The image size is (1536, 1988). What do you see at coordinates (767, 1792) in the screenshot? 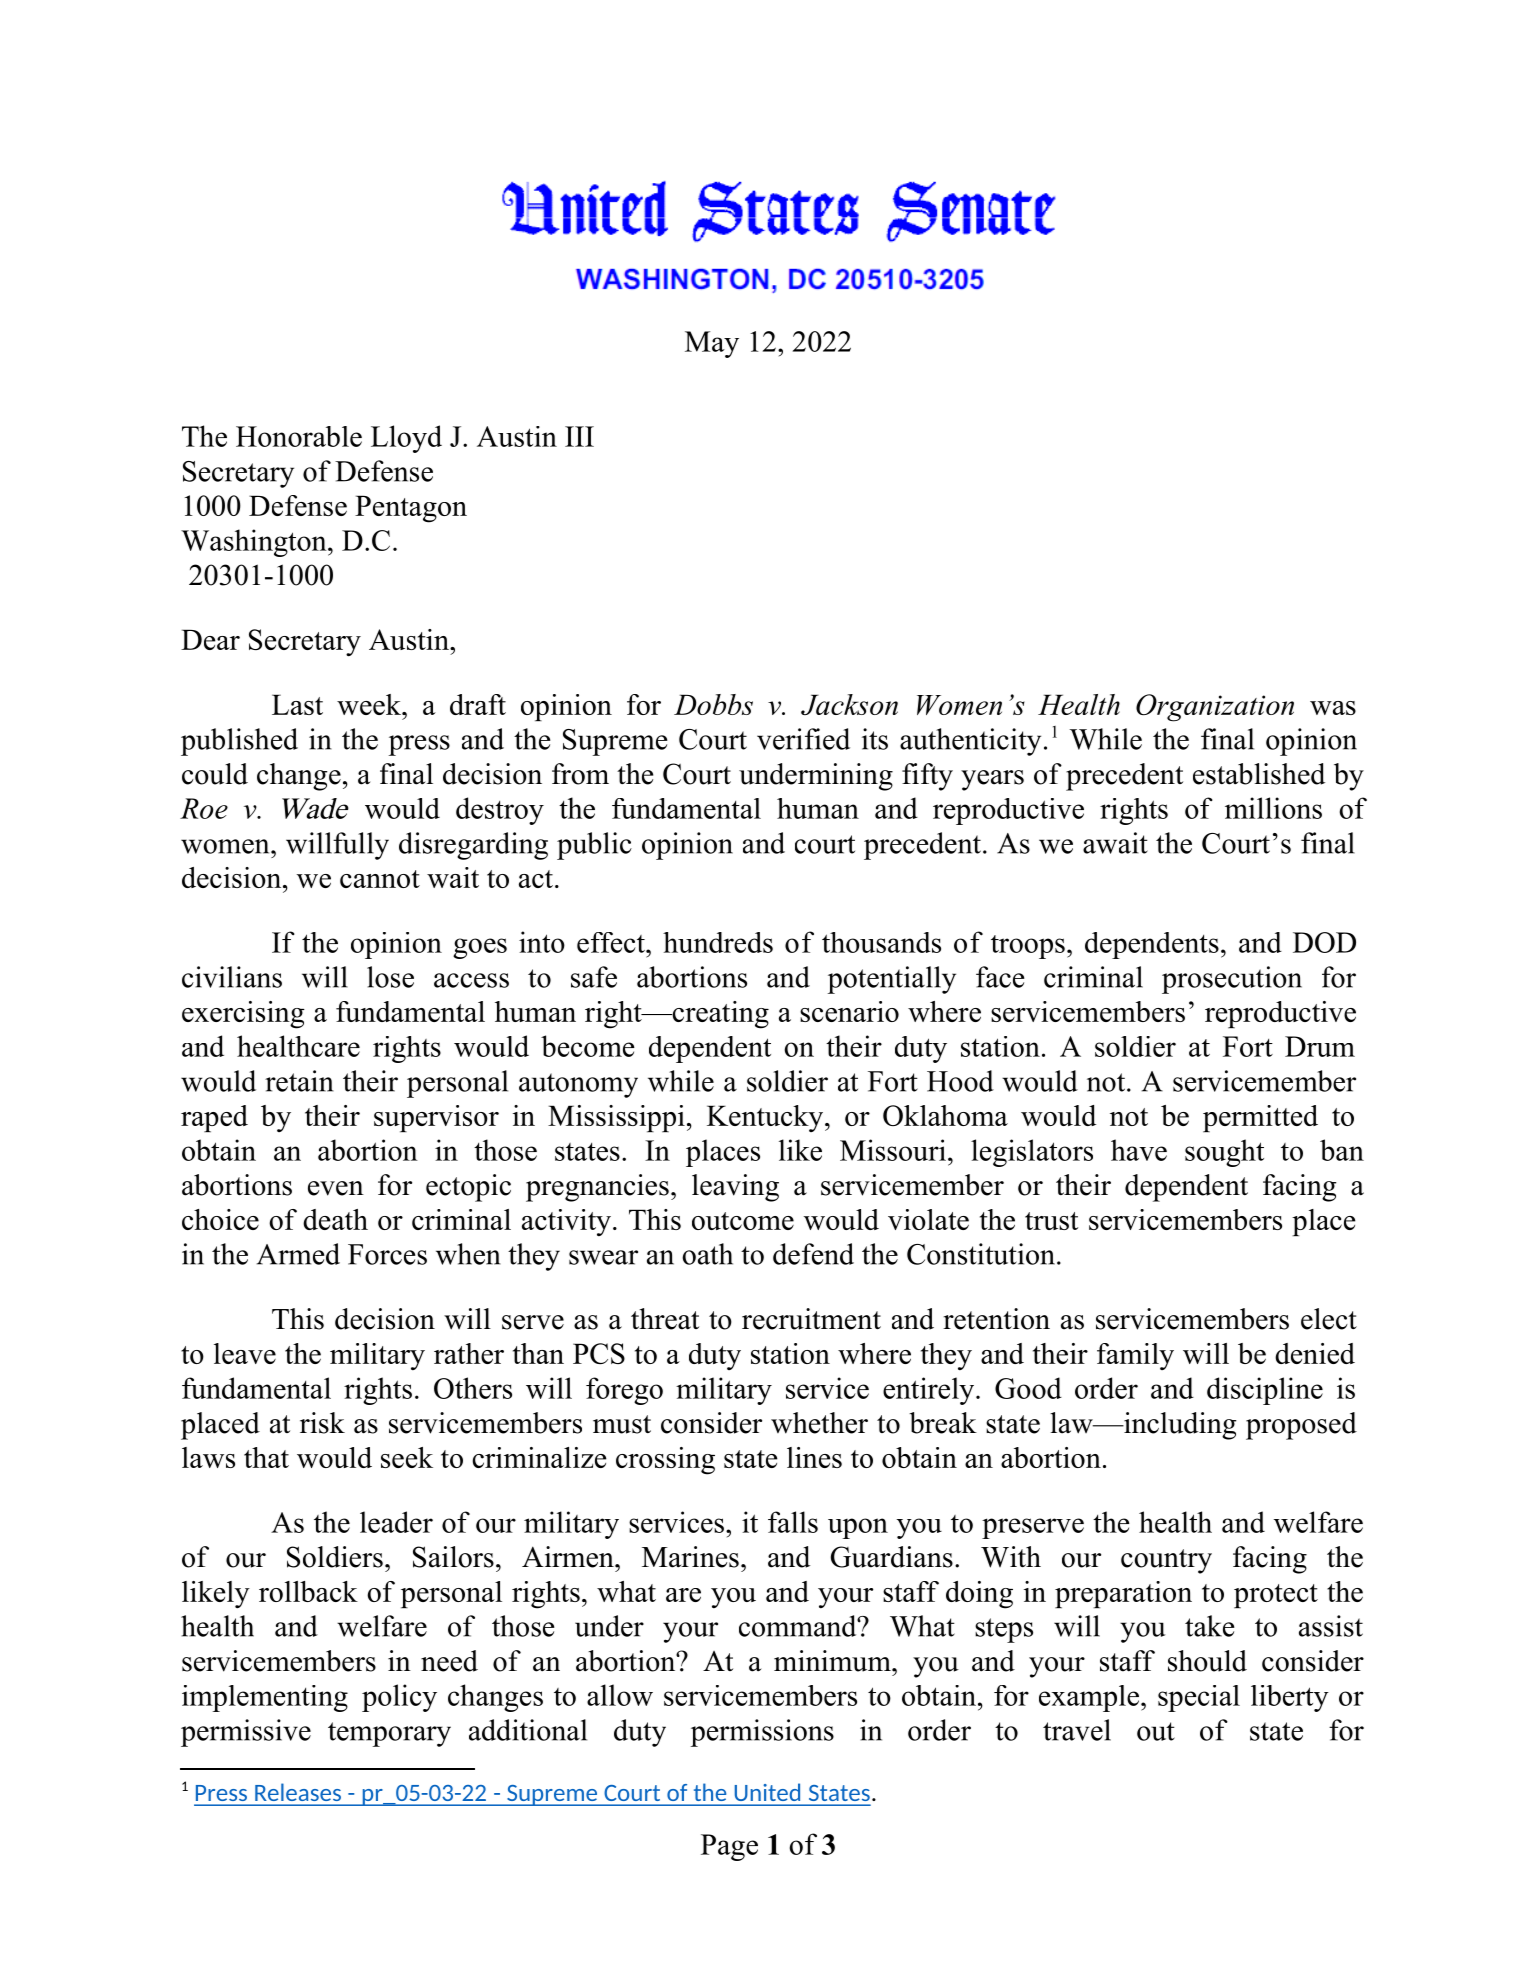
I see `United` at bounding box center [767, 1792].
